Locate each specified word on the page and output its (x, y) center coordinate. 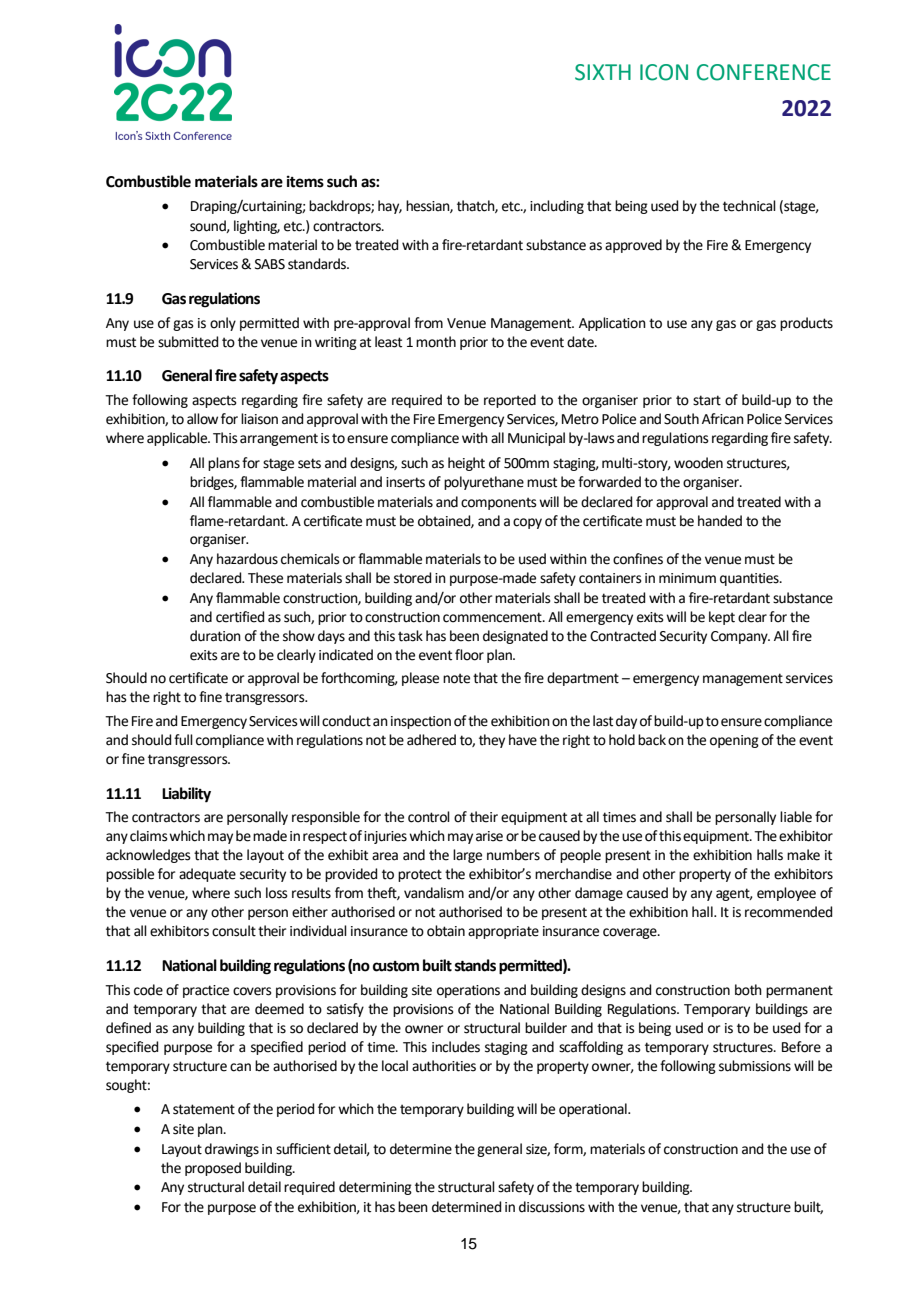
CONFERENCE (764, 72)
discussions (552, 1207)
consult (234, 931)
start (707, 400)
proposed (213, 1169)
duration (215, 636)
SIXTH (603, 72)
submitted (188, 342)
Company (740, 637)
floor (469, 655)
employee (786, 894)
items (305, 181)
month (436, 342)
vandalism (434, 893)
